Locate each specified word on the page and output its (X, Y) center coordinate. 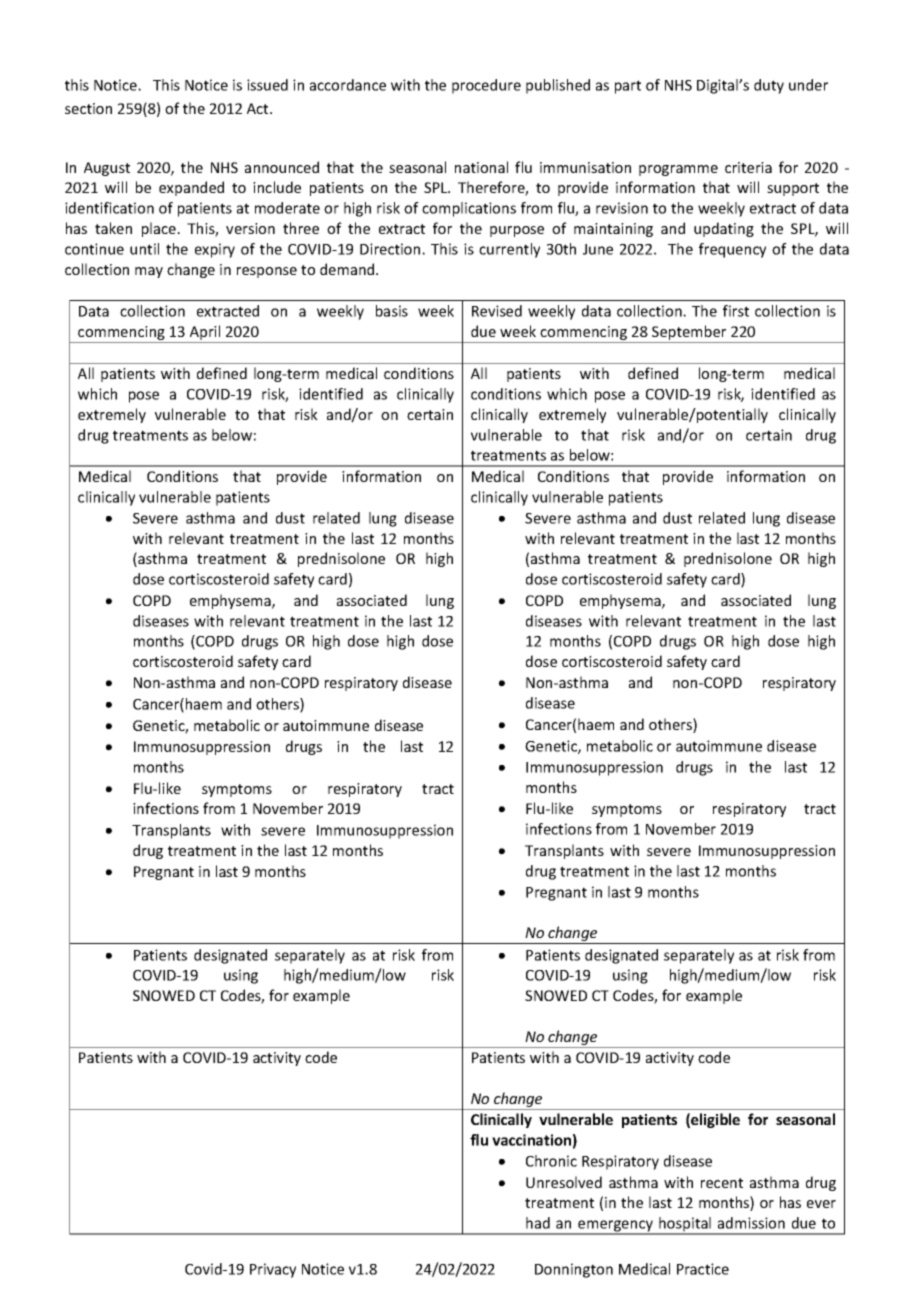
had (538, 1223)
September (689, 332)
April (205, 332)
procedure (486, 86)
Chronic (551, 1161)
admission (751, 1223)
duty (769, 86)
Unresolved (564, 1182)
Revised (497, 311)
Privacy (273, 1270)
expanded (191, 188)
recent (722, 1183)
